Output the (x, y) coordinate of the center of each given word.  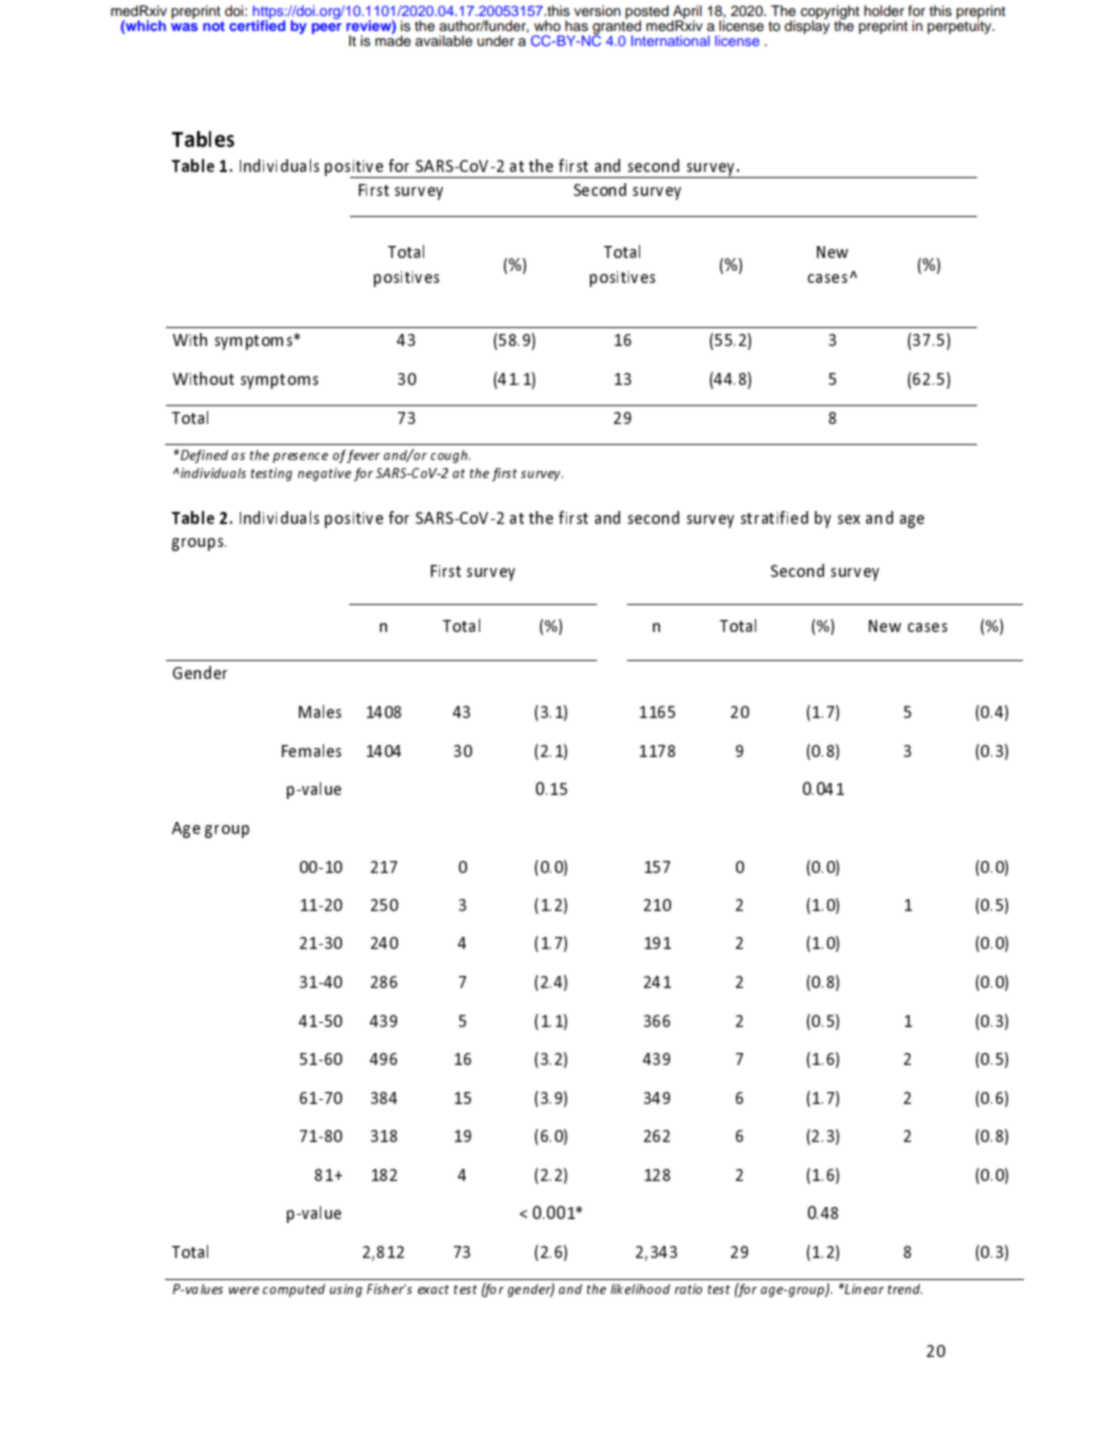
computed (294, 1290)
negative (324, 474)
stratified (774, 517)
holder (884, 11)
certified (257, 24)
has (576, 26)
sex (849, 519)
